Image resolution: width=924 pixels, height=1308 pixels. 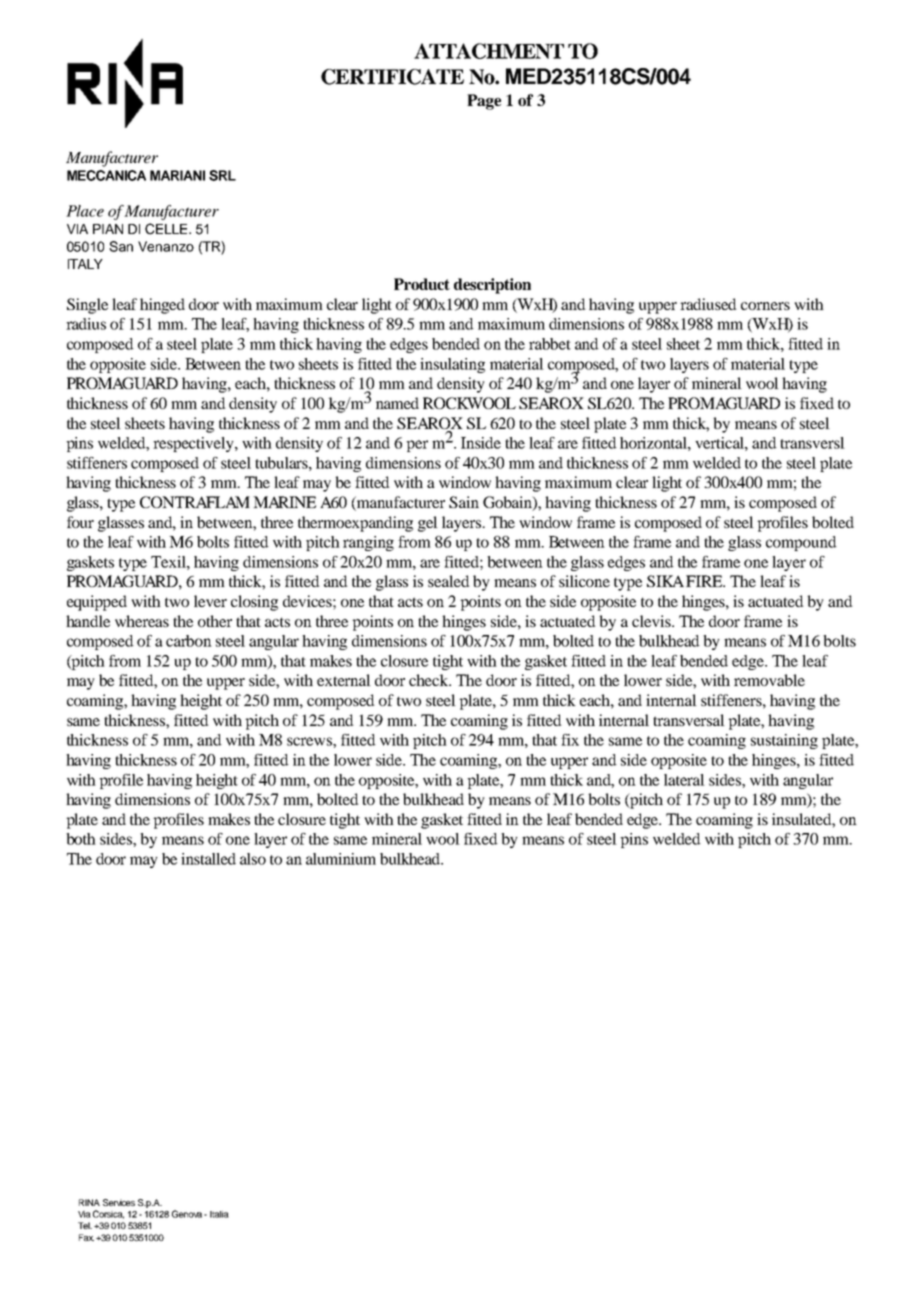 I want to click on Services, so click(x=119, y=1202).
